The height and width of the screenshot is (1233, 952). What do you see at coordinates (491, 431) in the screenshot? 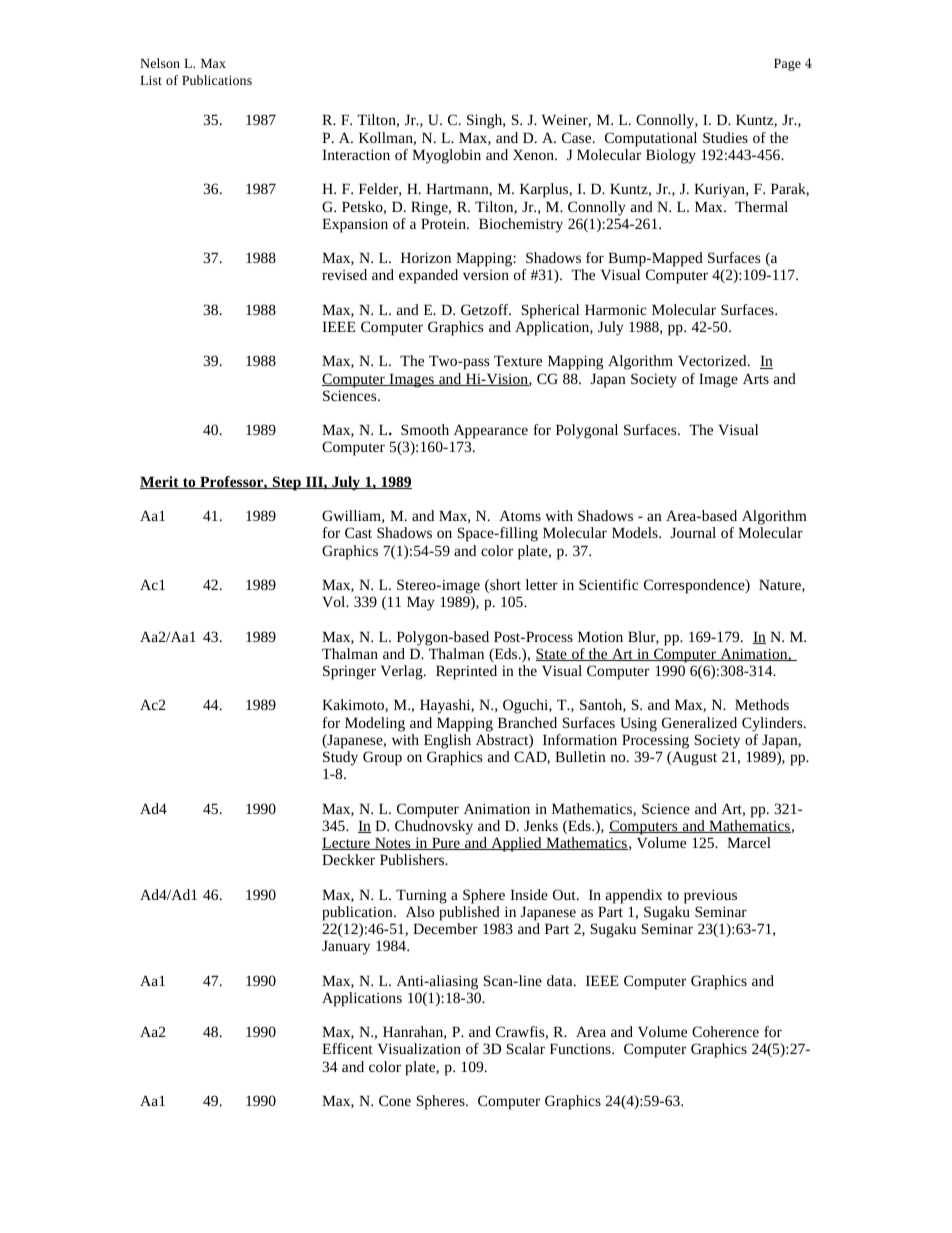
I see `Appearance` at bounding box center [491, 431].
